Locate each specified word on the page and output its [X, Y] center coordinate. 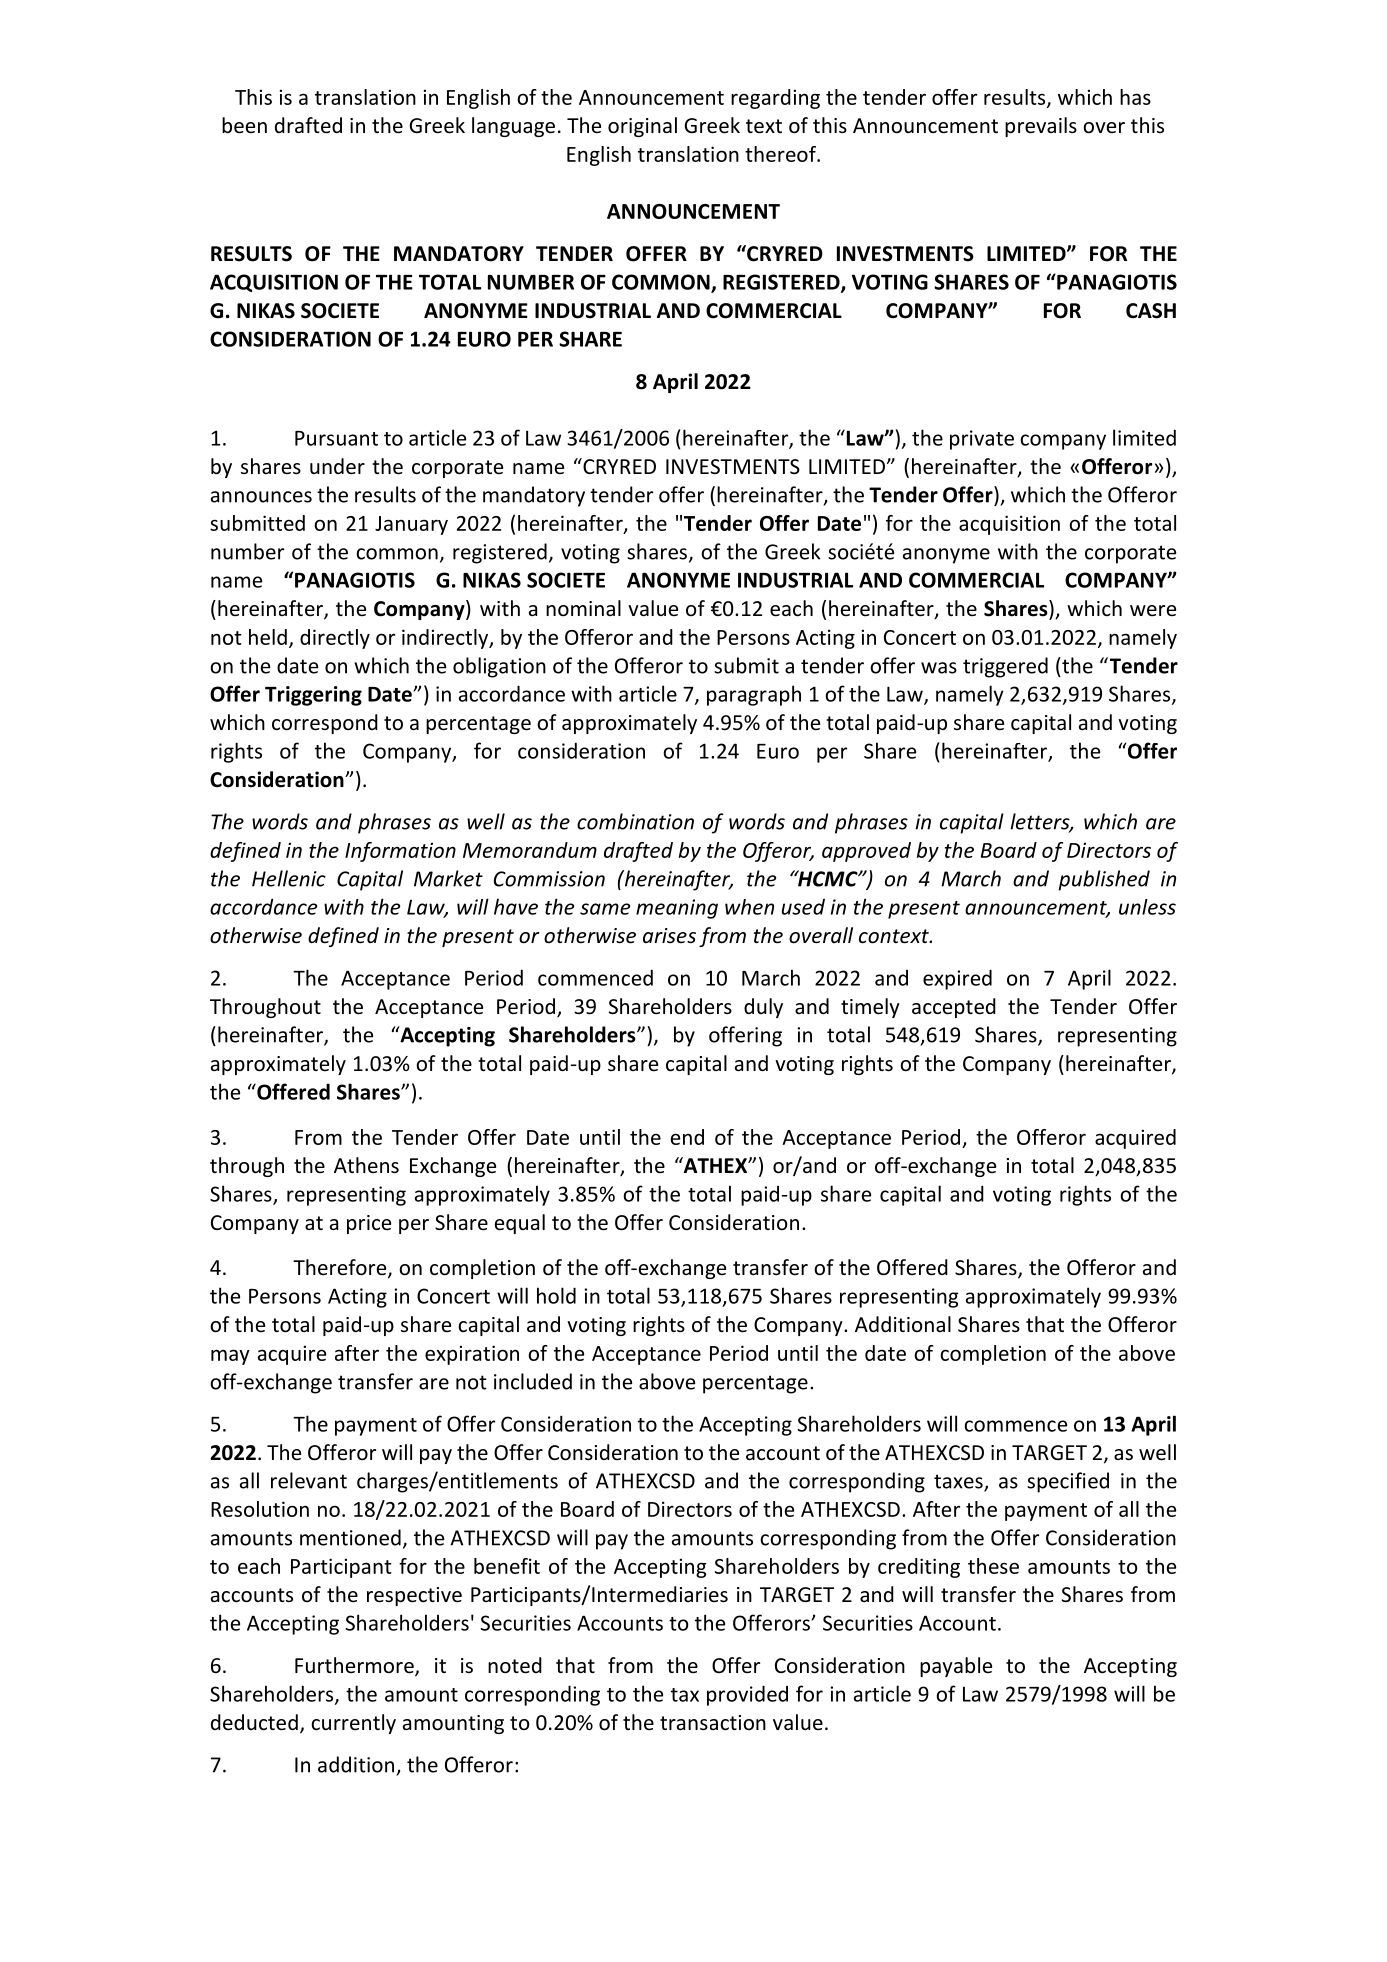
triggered [1005, 667]
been [244, 125]
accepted [954, 1008]
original [642, 127]
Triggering [313, 696]
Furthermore [355, 1666]
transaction [713, 1723]
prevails [1041, 127]
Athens [366, 1165]
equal [520, 1224]
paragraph [754, 695]
